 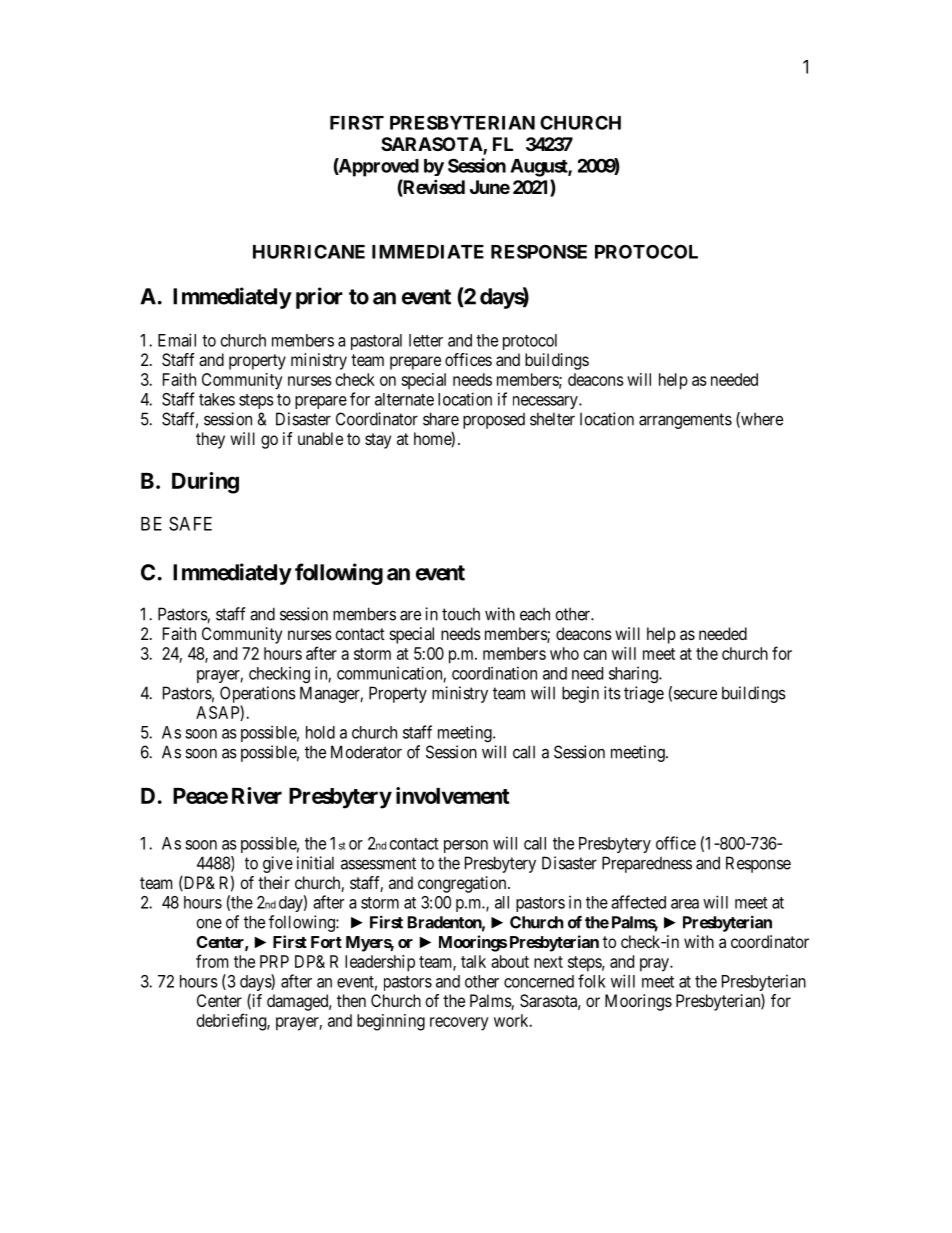 I want to click on letter, so click(x=426, y=340).
